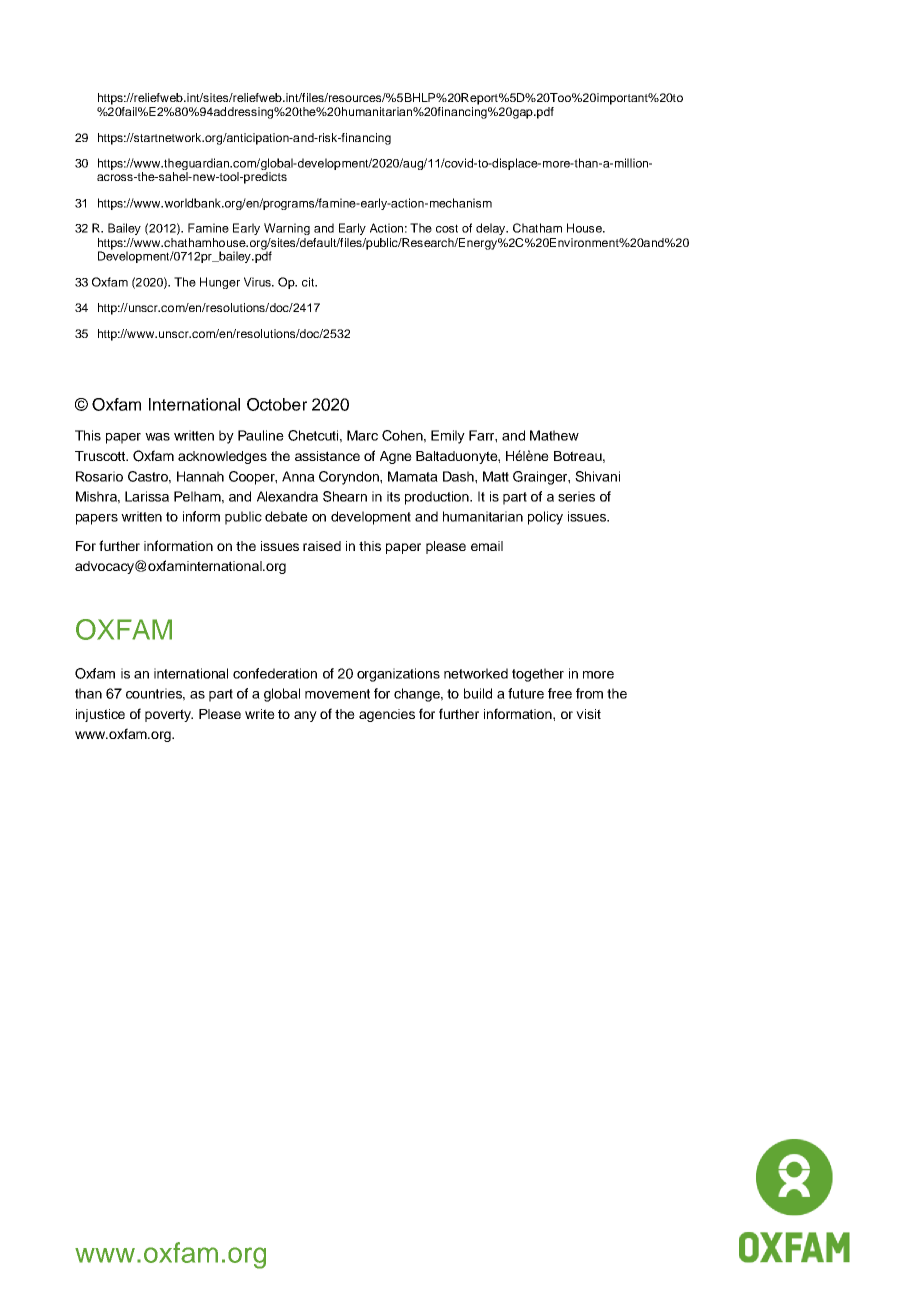  Describe the element at coordinates (492, 229) in the screenshot. I see `delay` at that location.
